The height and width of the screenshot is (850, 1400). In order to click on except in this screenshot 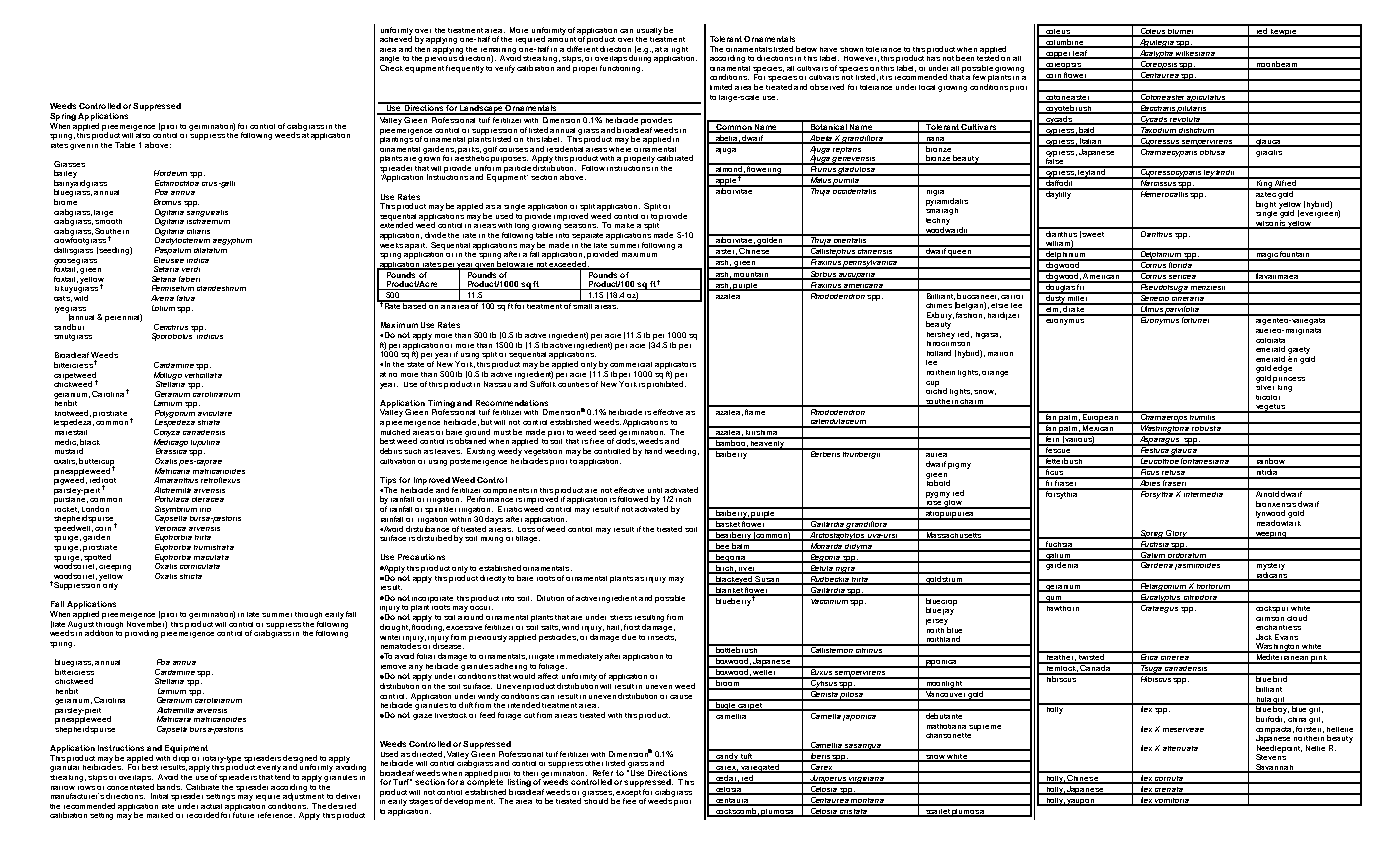, I will do `click(628, 794)`.
